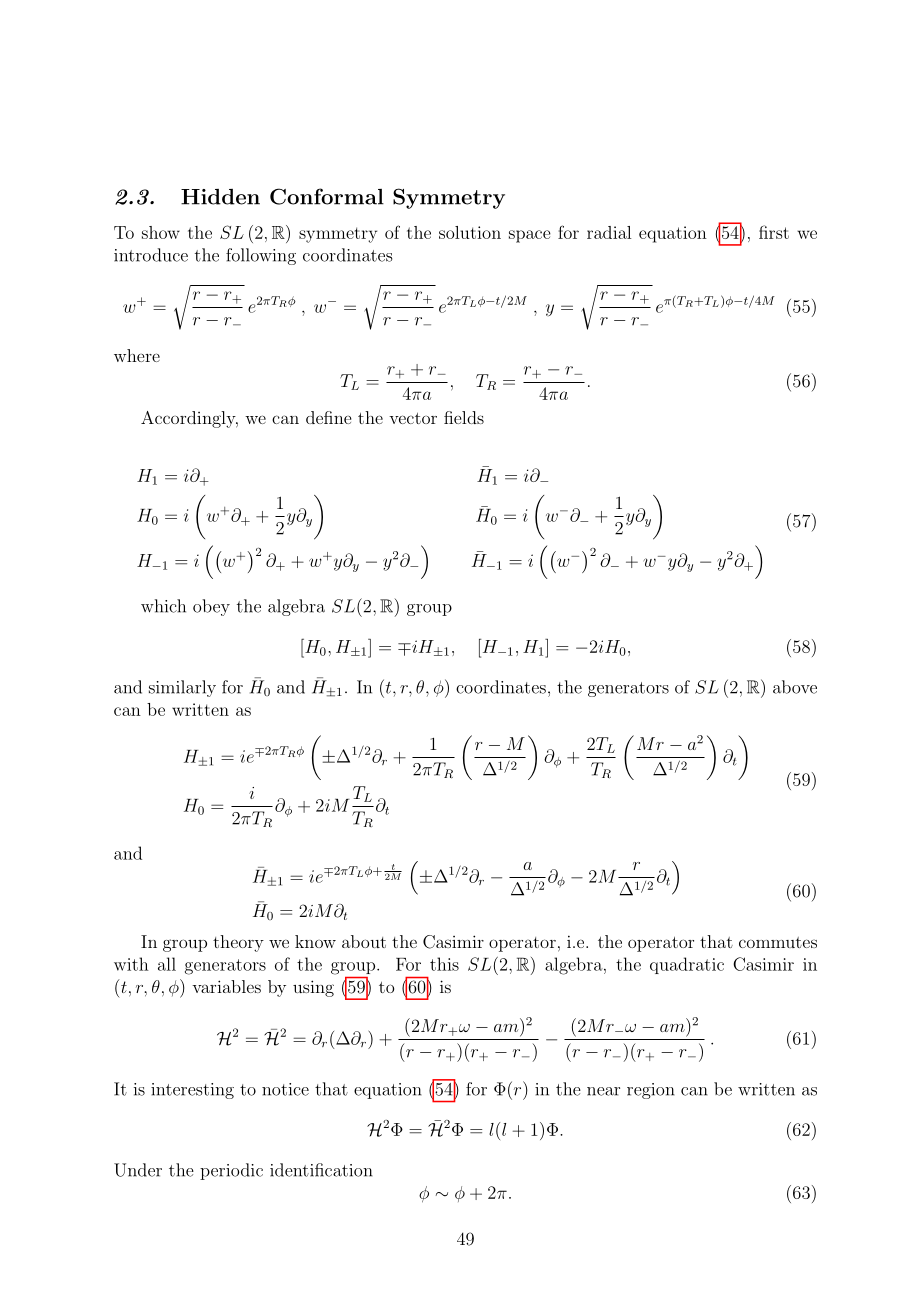  I want to click on similarly, so click(182, 688).
